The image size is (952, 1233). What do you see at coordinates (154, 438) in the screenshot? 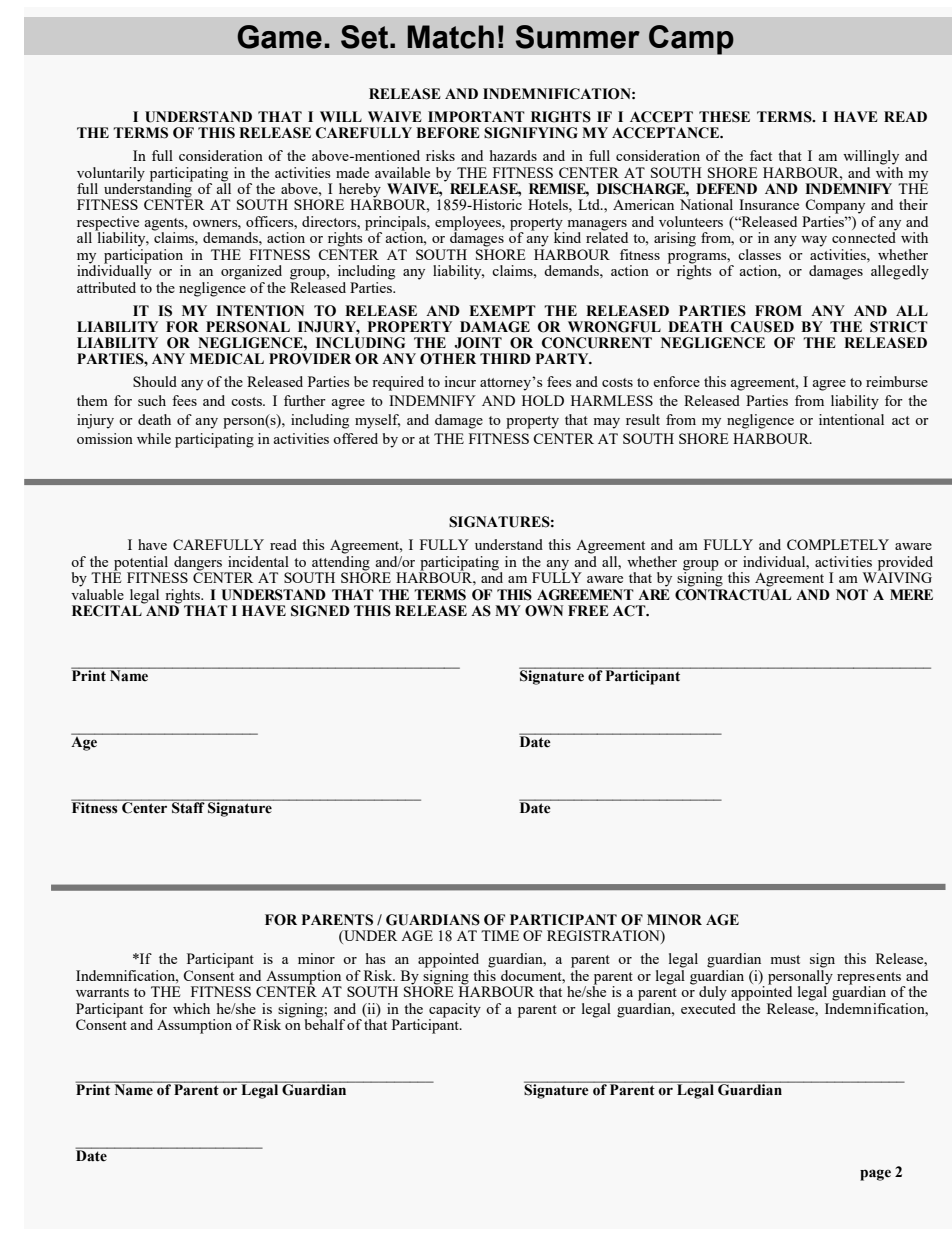
I see `while` at bounding box center [154, 438].
